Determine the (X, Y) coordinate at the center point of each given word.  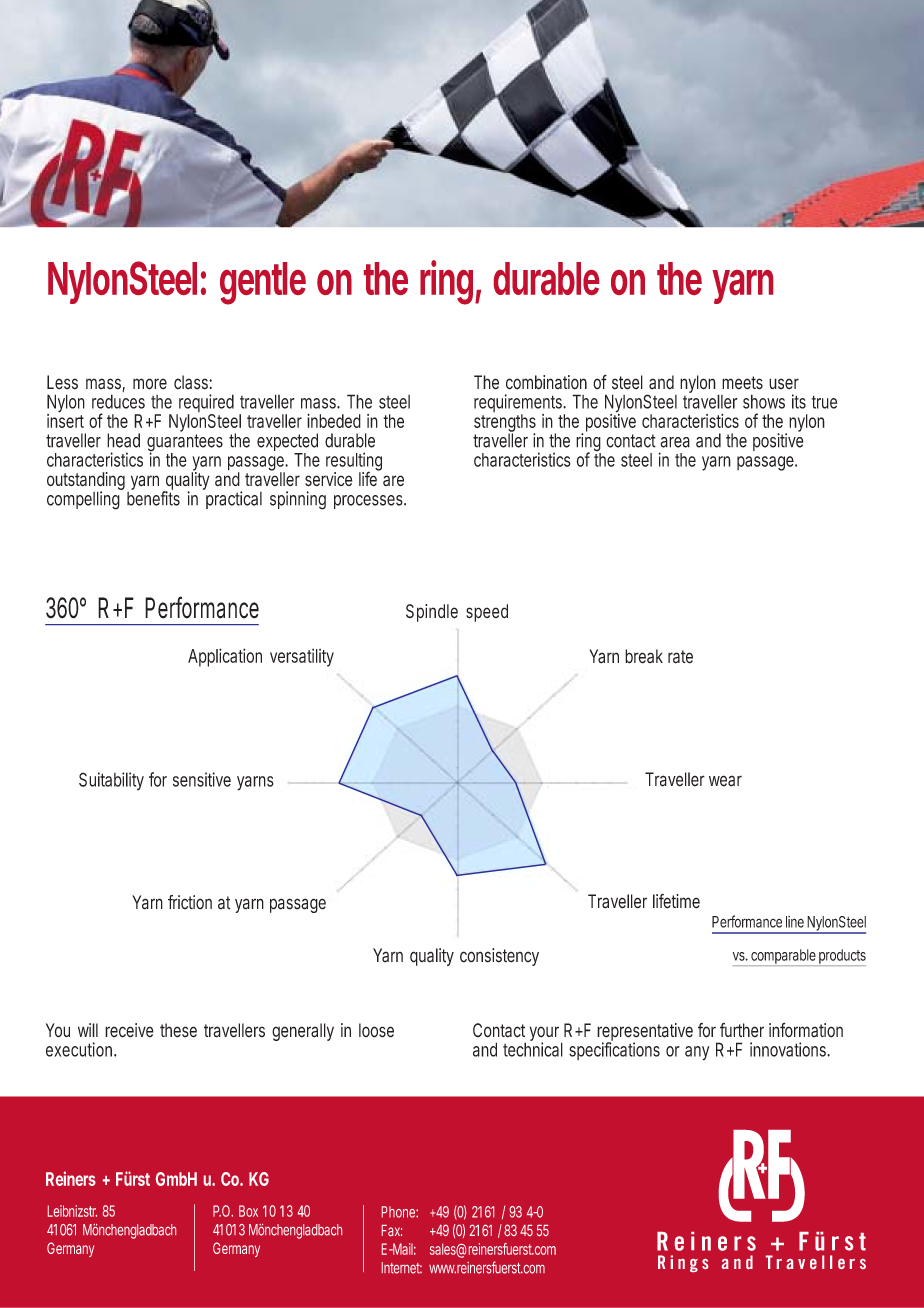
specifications (614, 1050)
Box (248, 1211)
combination (546, 382)
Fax (392, 1230)
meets (742, 383)
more (150, 384)
